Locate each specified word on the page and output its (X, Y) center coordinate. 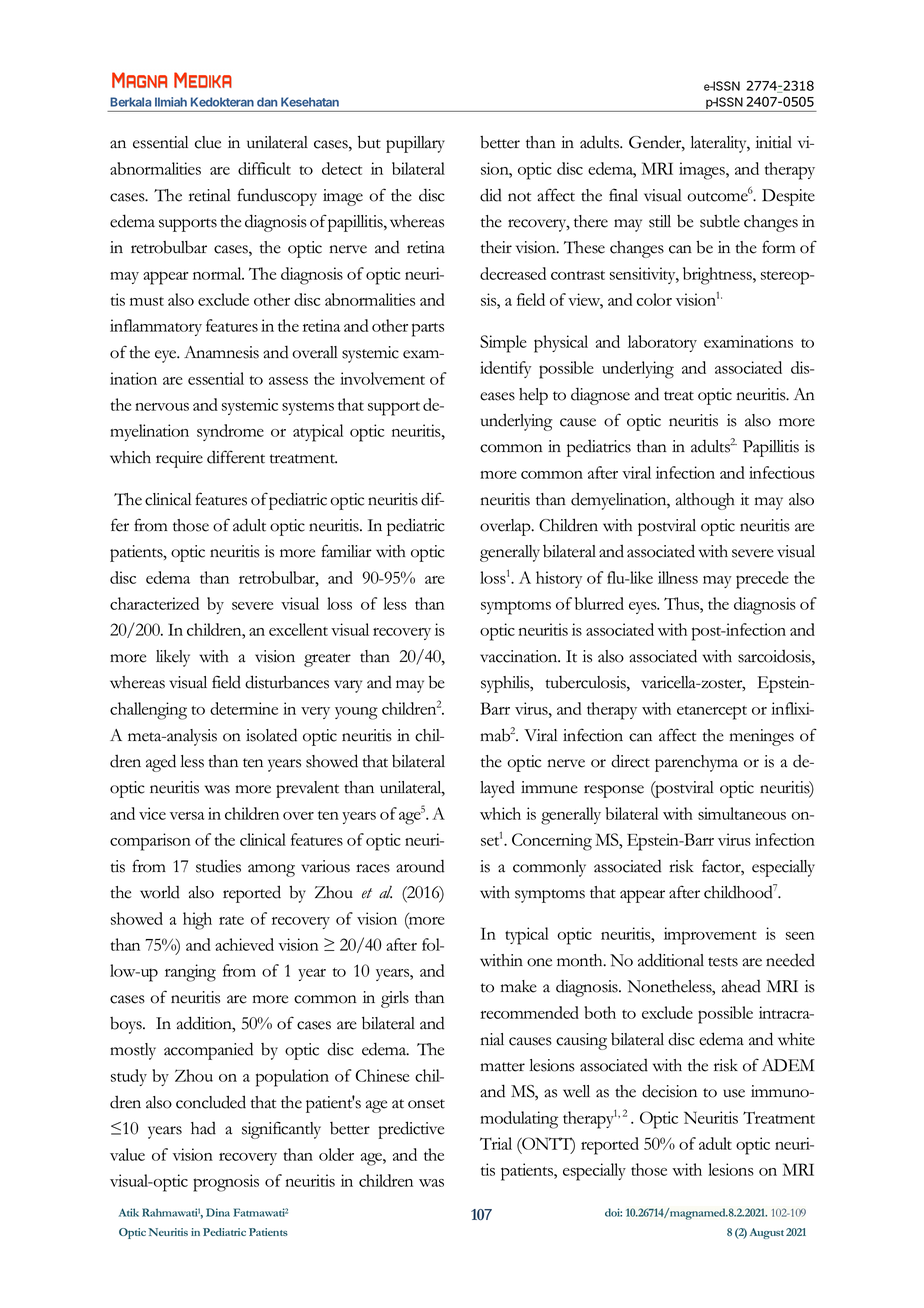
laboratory (662, 343)
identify (505, 369)
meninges (762, 737)
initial (774, 142)
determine (244, 708)
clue (208, 142)
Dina (218, 1212)
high (197, 921)
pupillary (415, 144)
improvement (710, 936)
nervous (162, 407)
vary (348, 686)
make (519, 986)
